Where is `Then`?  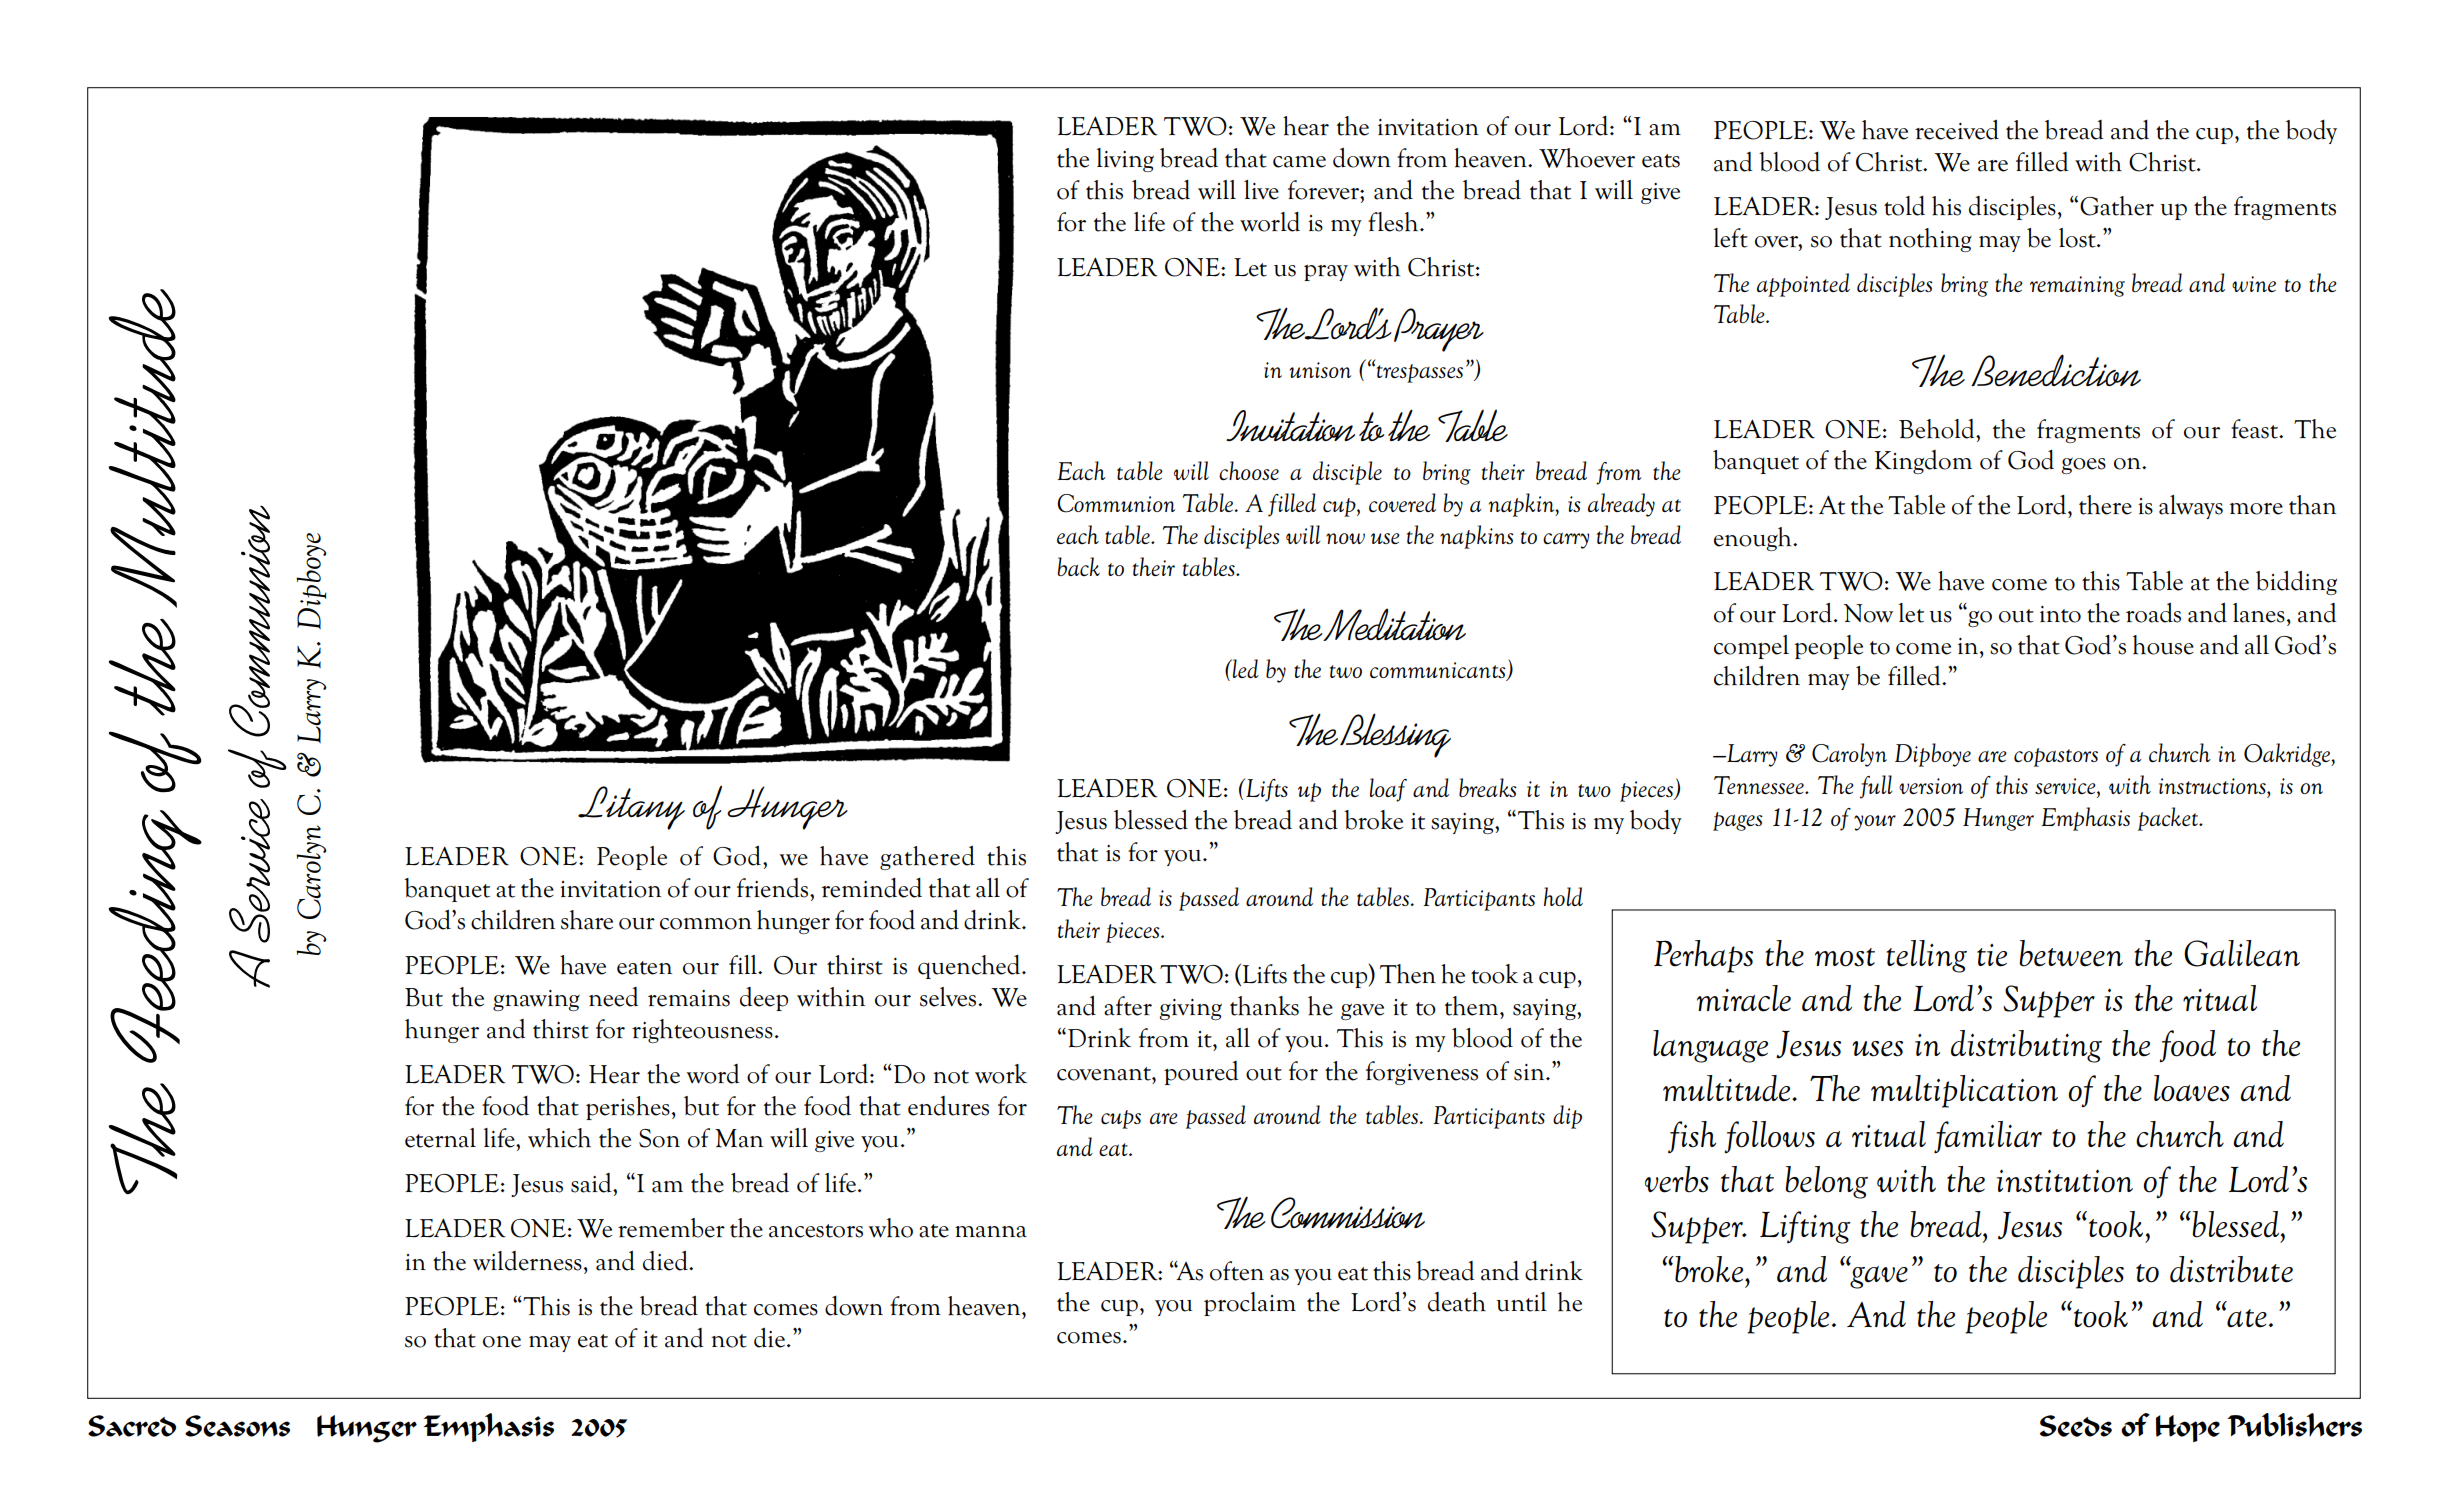
Then is located at coordinates (1408, 974).
